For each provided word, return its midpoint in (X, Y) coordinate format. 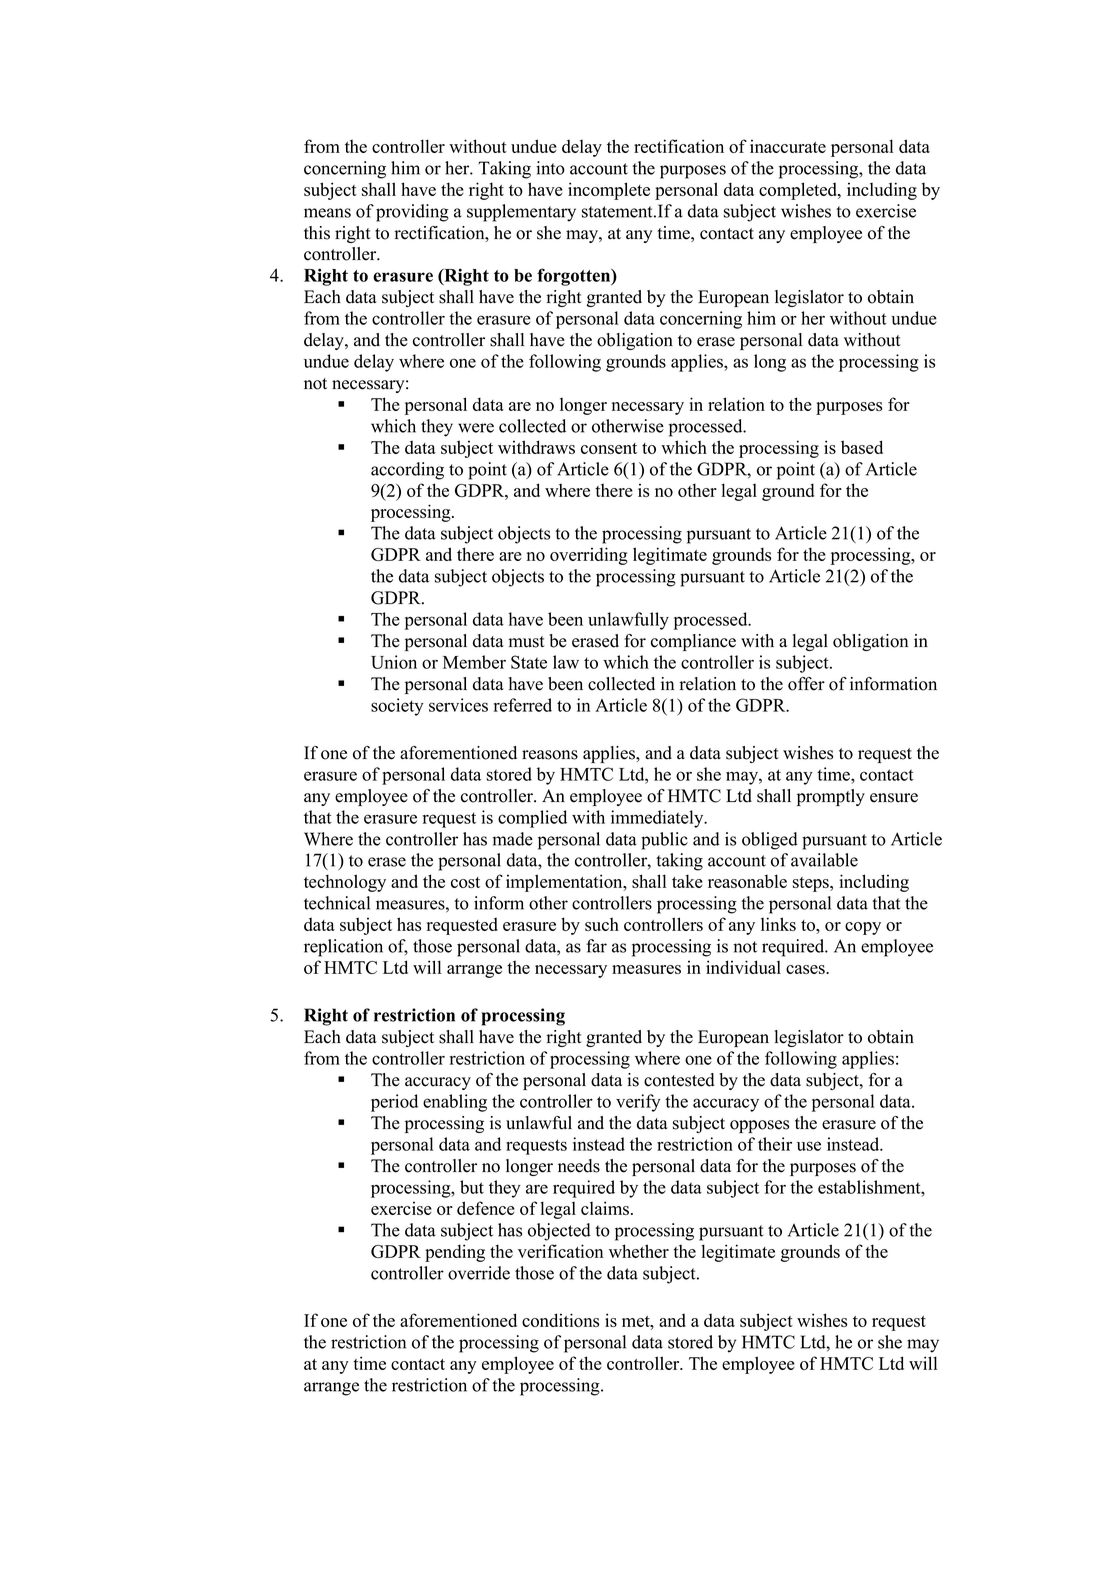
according (407, 471)
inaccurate (788, 146)
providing (412, 213)
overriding (589, 556)
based (862, 447)
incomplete (609, 191)
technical (337, 903)
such (602, 924)
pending (455, 1253)
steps (812, 884)
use (809, 1146)
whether (639, 1251)
